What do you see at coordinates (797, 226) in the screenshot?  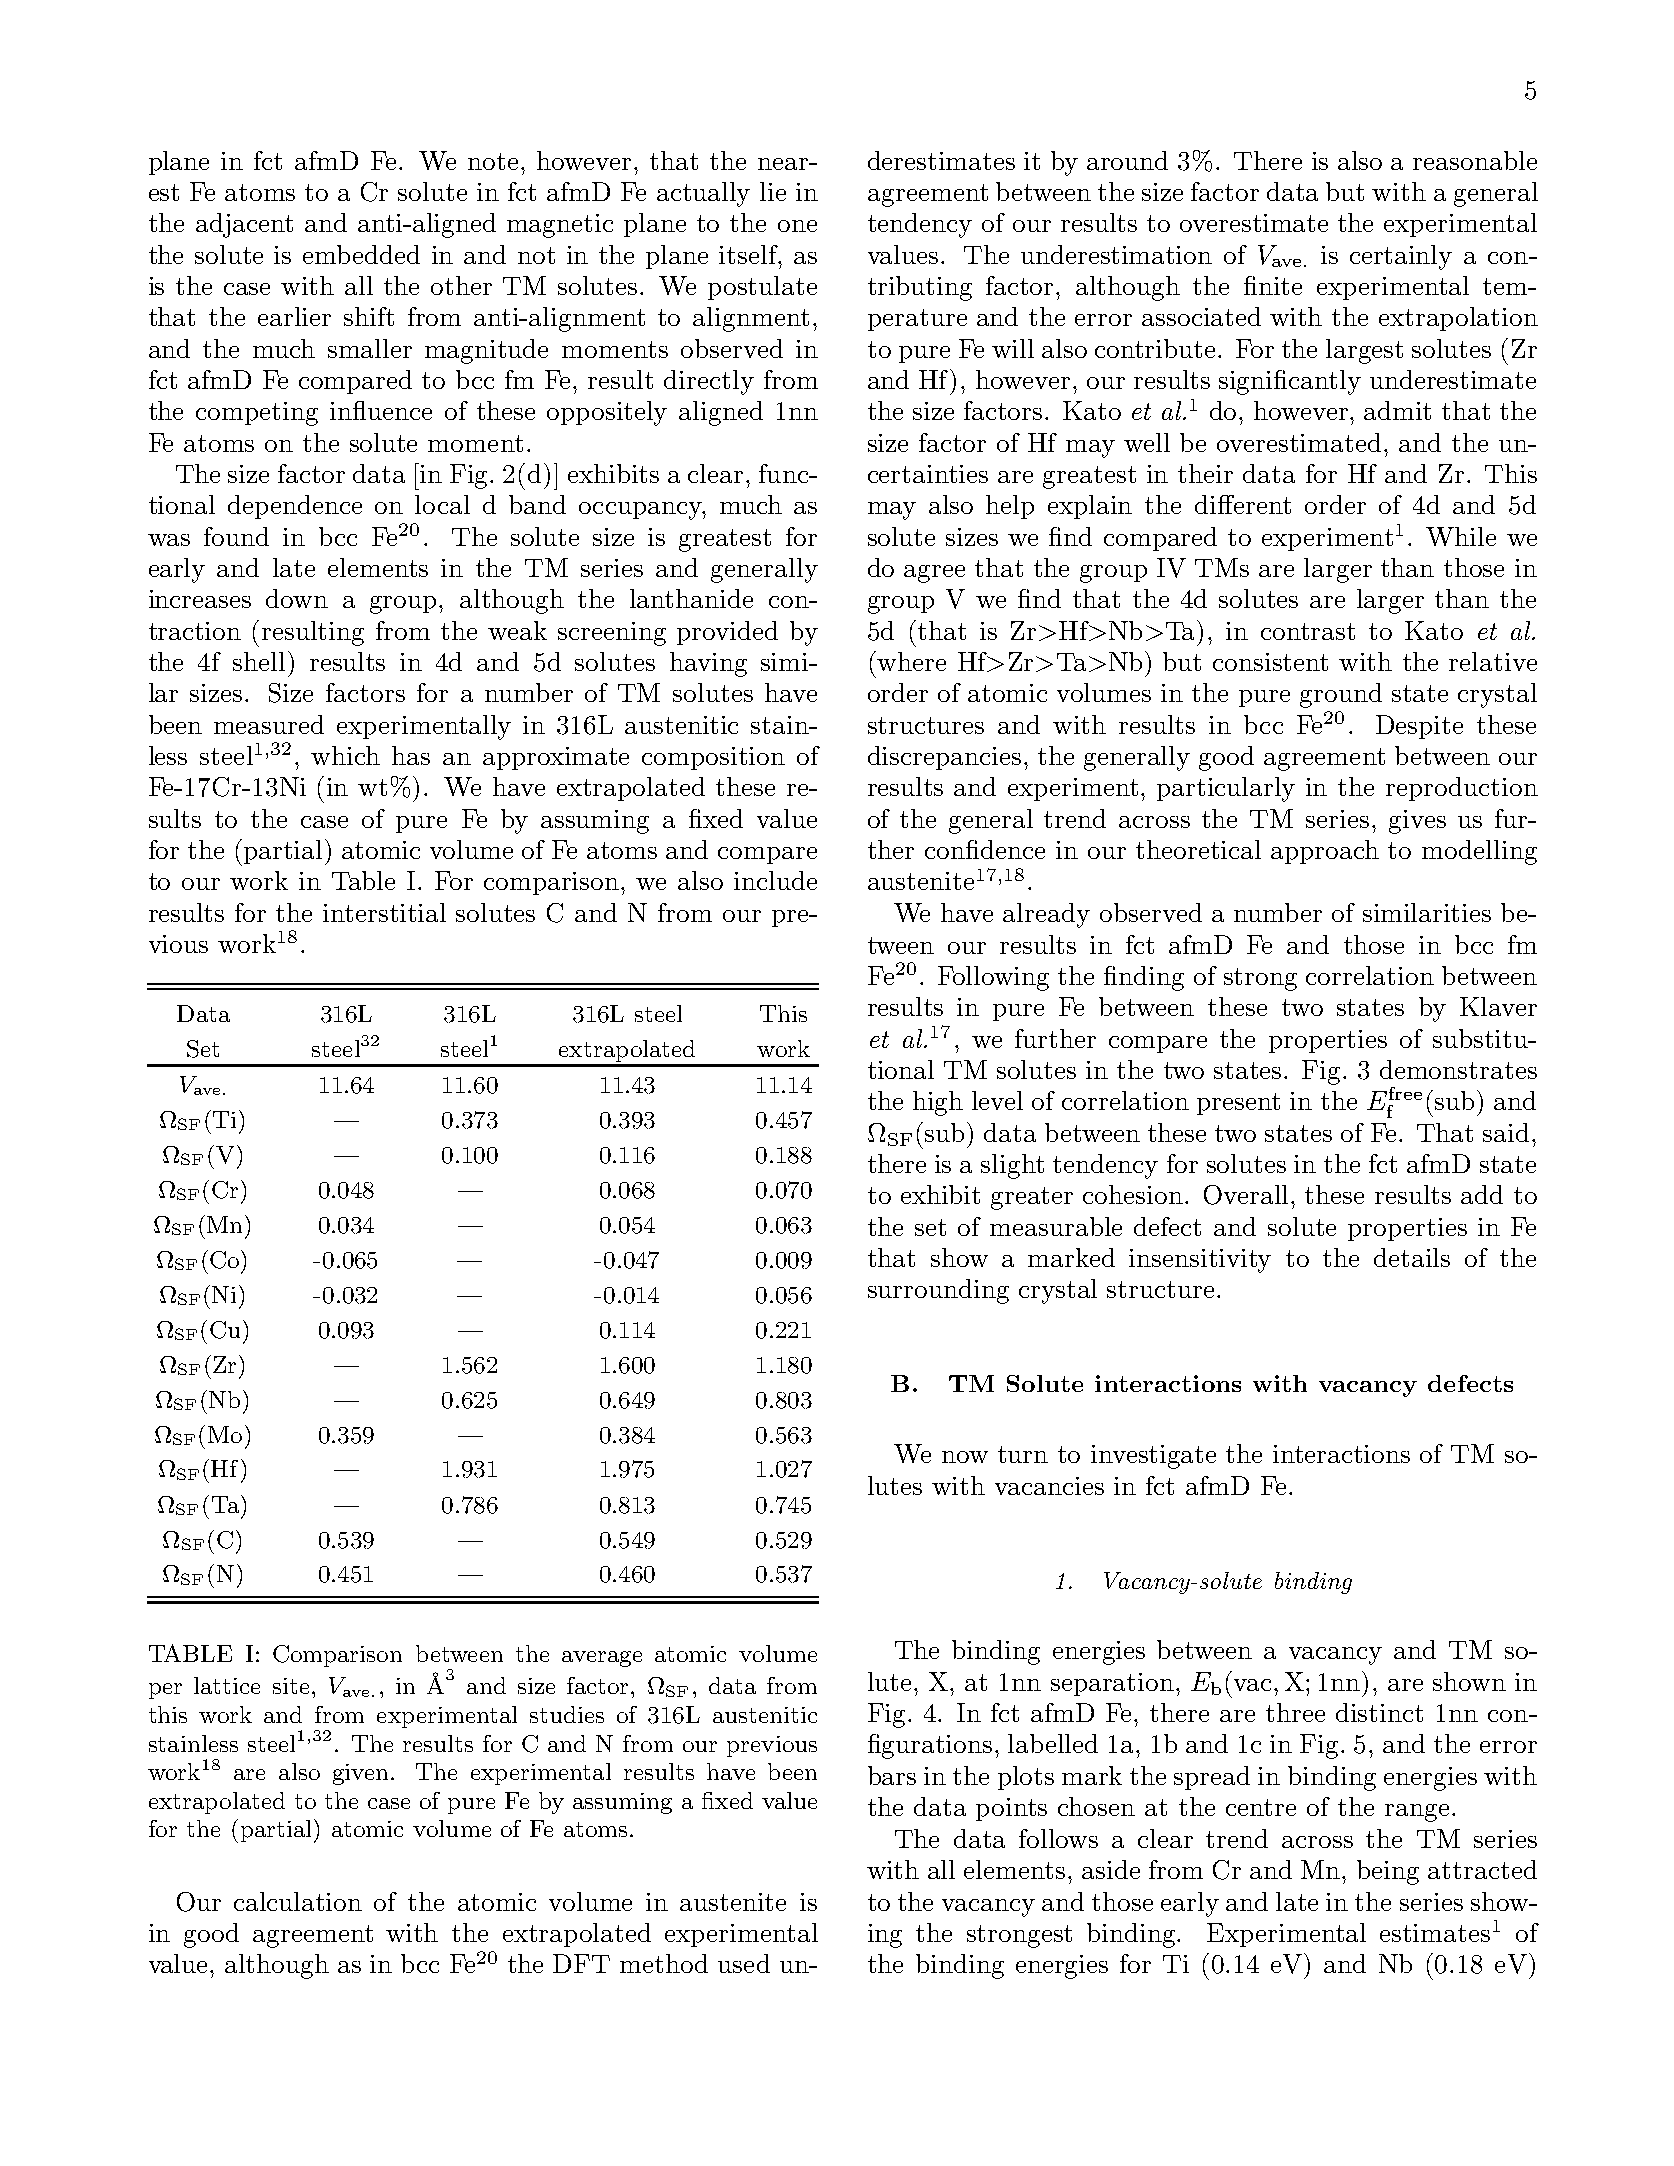 I see `one` at bounding box center [797, 226].
